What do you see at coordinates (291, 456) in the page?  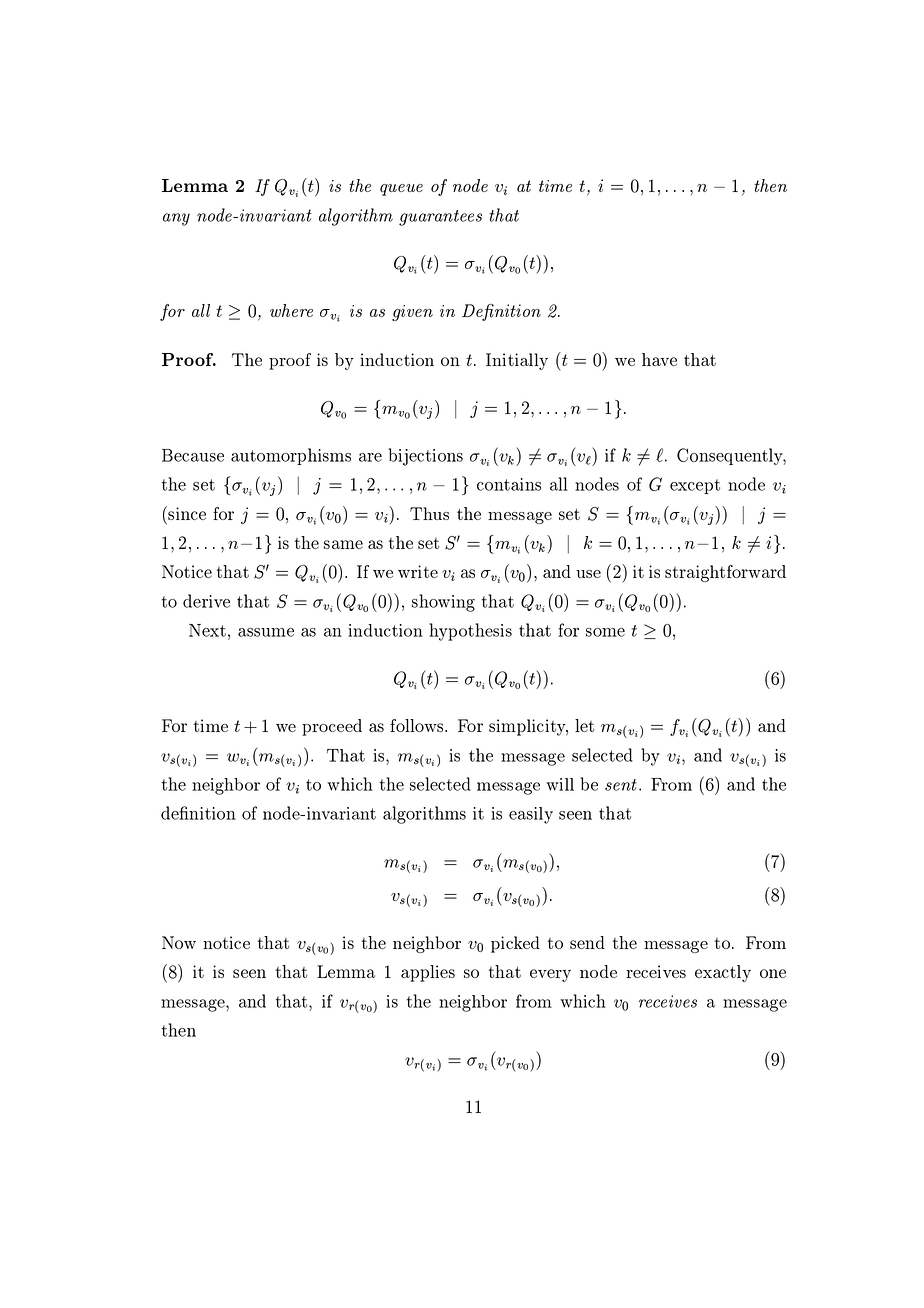 I see `automorphisms` at bounding box center [291, 456].
